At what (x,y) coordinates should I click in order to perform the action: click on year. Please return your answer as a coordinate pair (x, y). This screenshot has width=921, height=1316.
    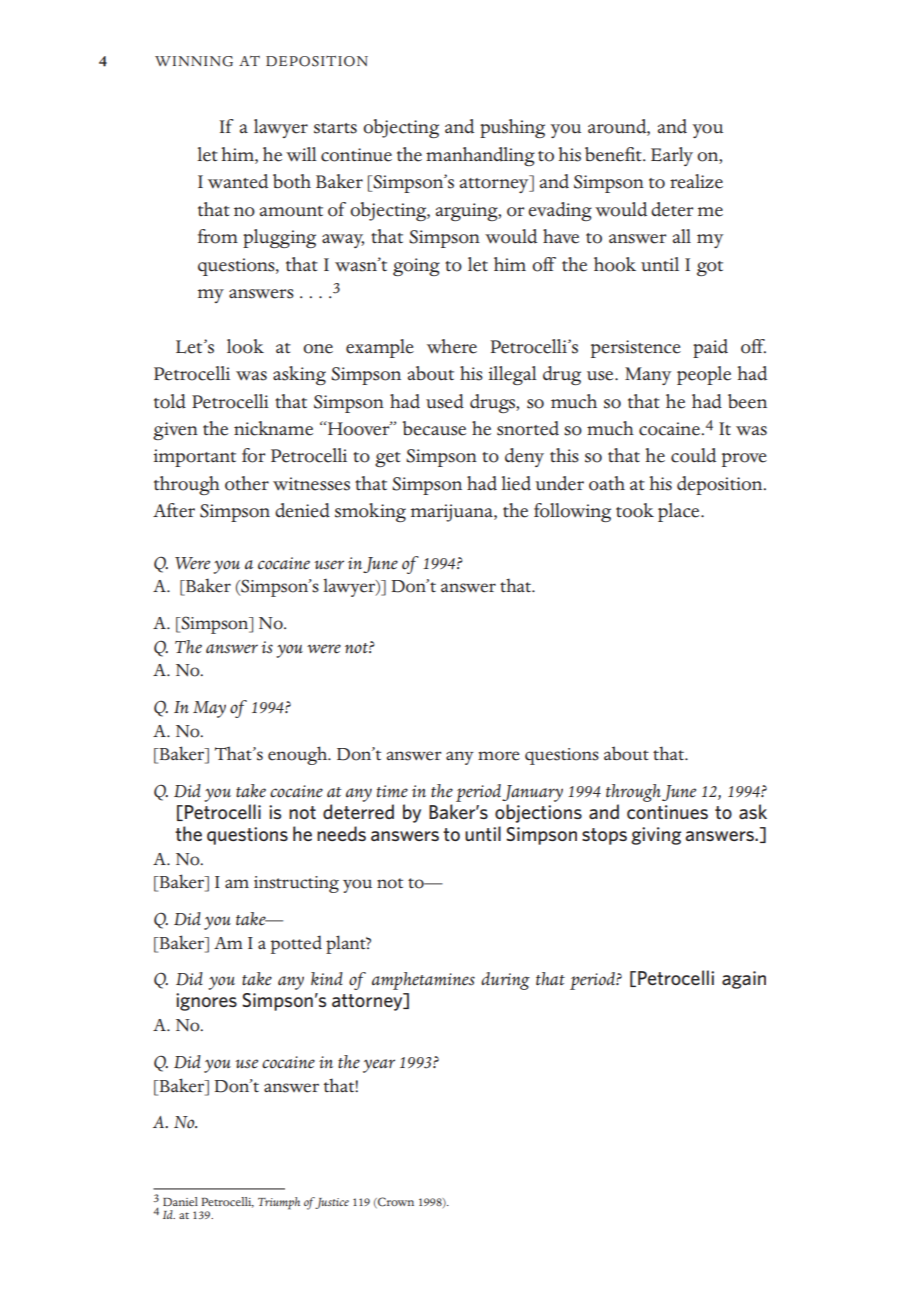
    Looking at the image, I should click on (379, 1066).
